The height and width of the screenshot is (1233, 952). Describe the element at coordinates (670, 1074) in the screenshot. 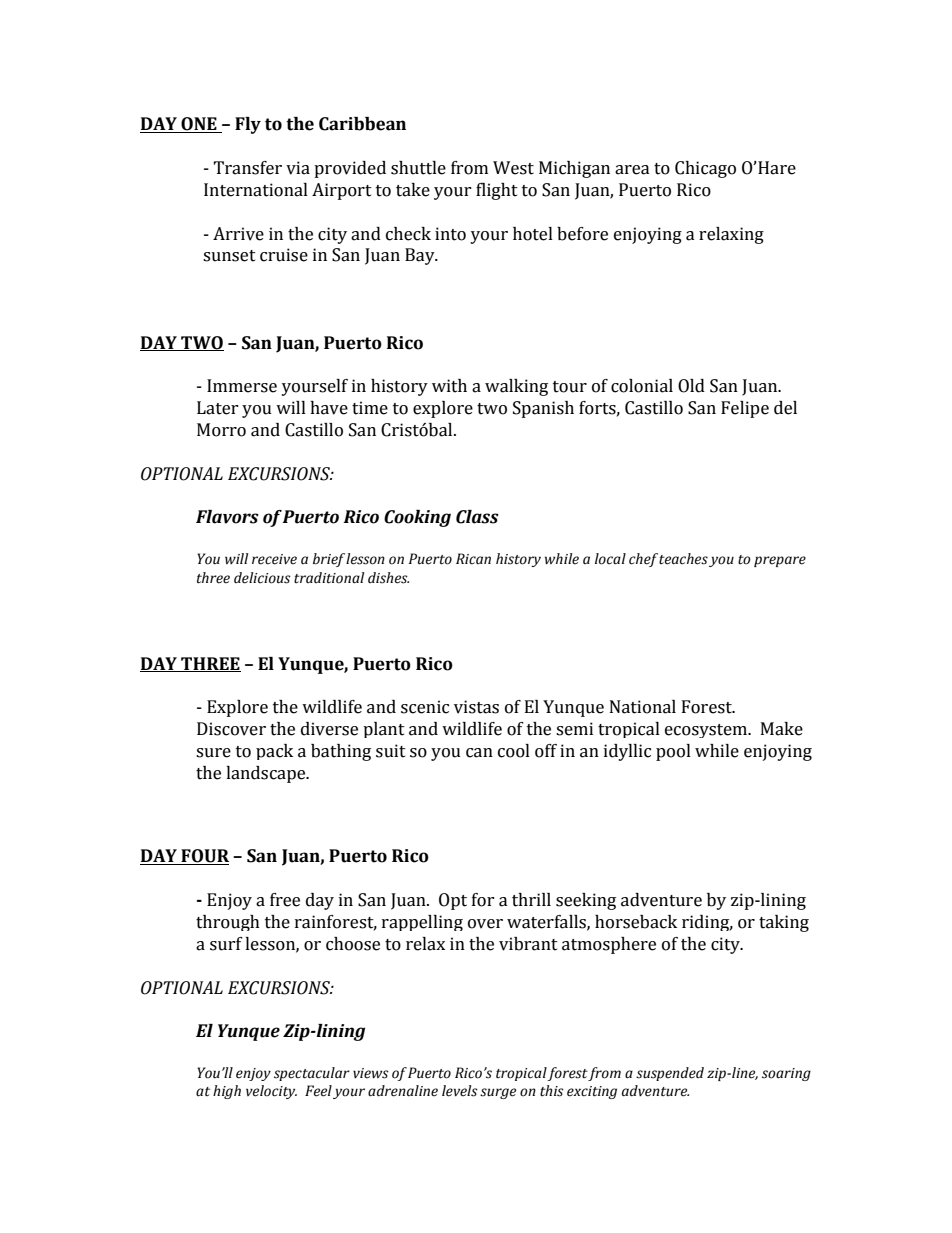

I see `suspended` at that location.
